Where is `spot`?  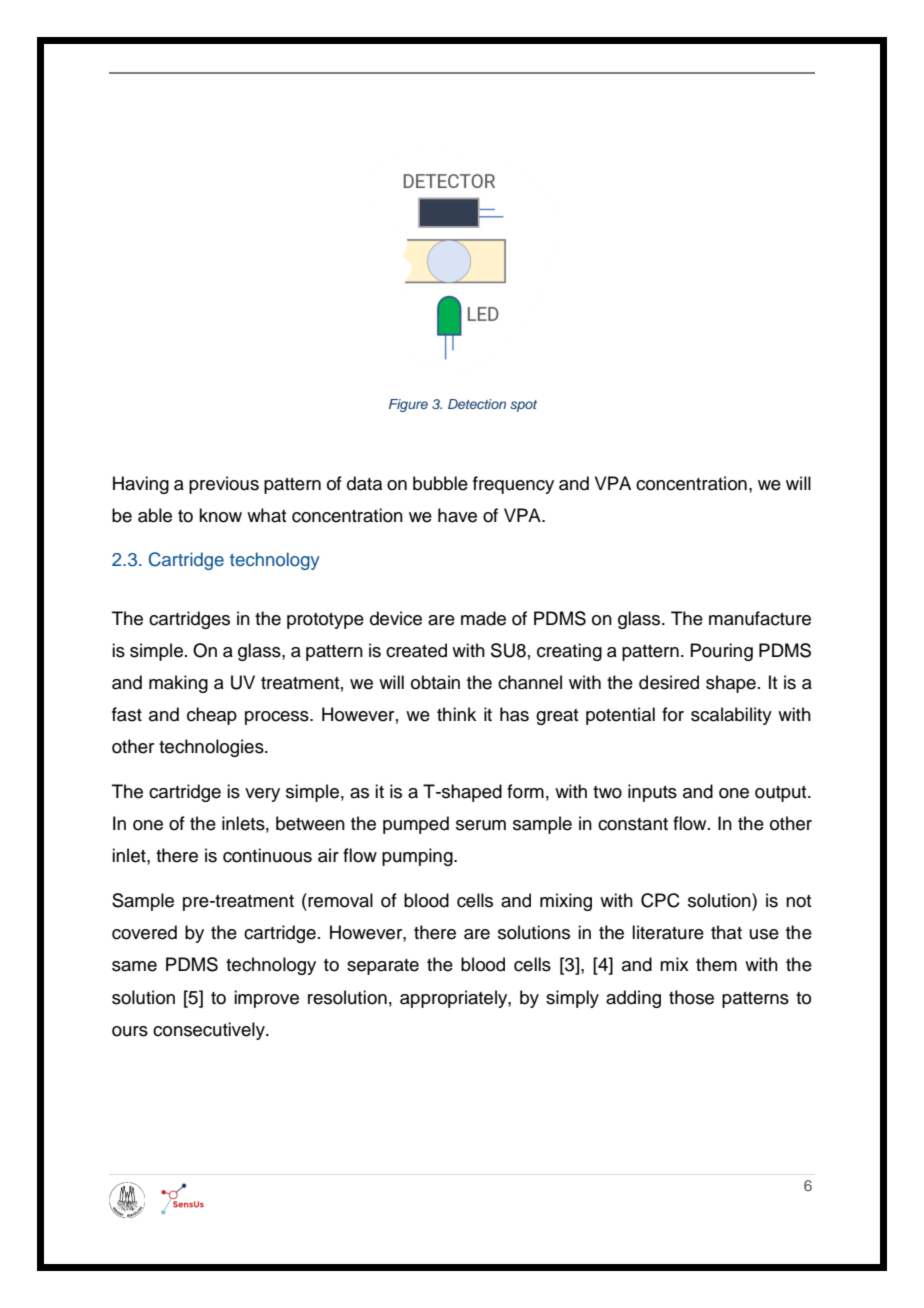
spot is located at coordinates (523, 406).
